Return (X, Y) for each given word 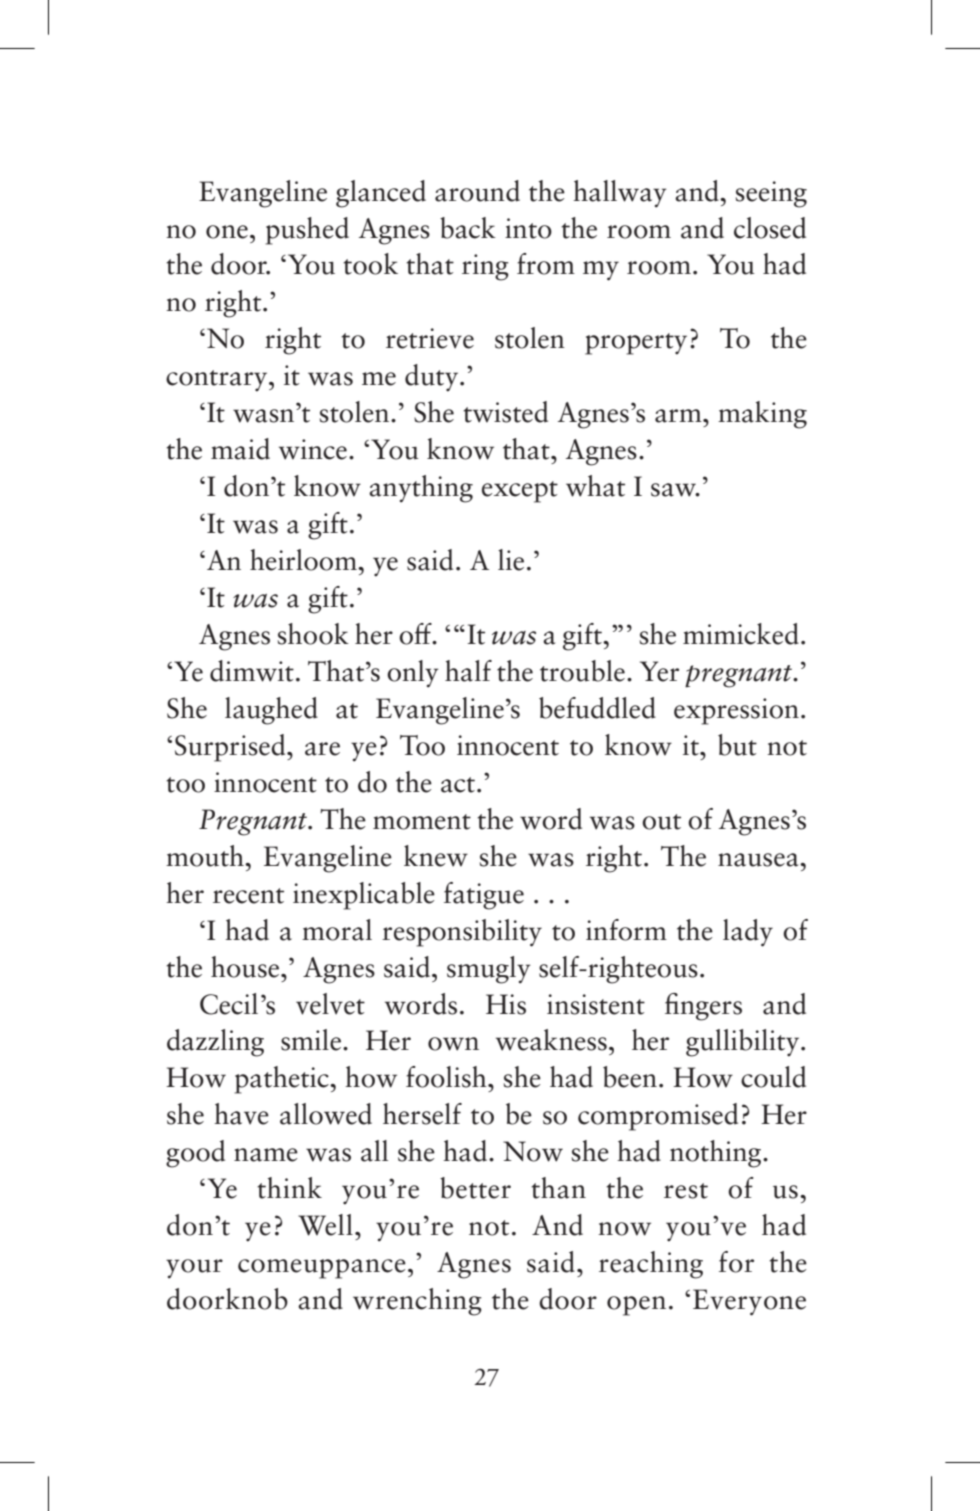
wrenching (417, 1302)
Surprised (231, 748)
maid (240, 449)
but (737, 745)
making (762, 415)
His (506, 1004)
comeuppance (322, 1269)
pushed (307, 231)
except (520, 492)
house (246, 967)
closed (770, 228)
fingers (703, 1007)
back (468, 228)
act (458, 785)
